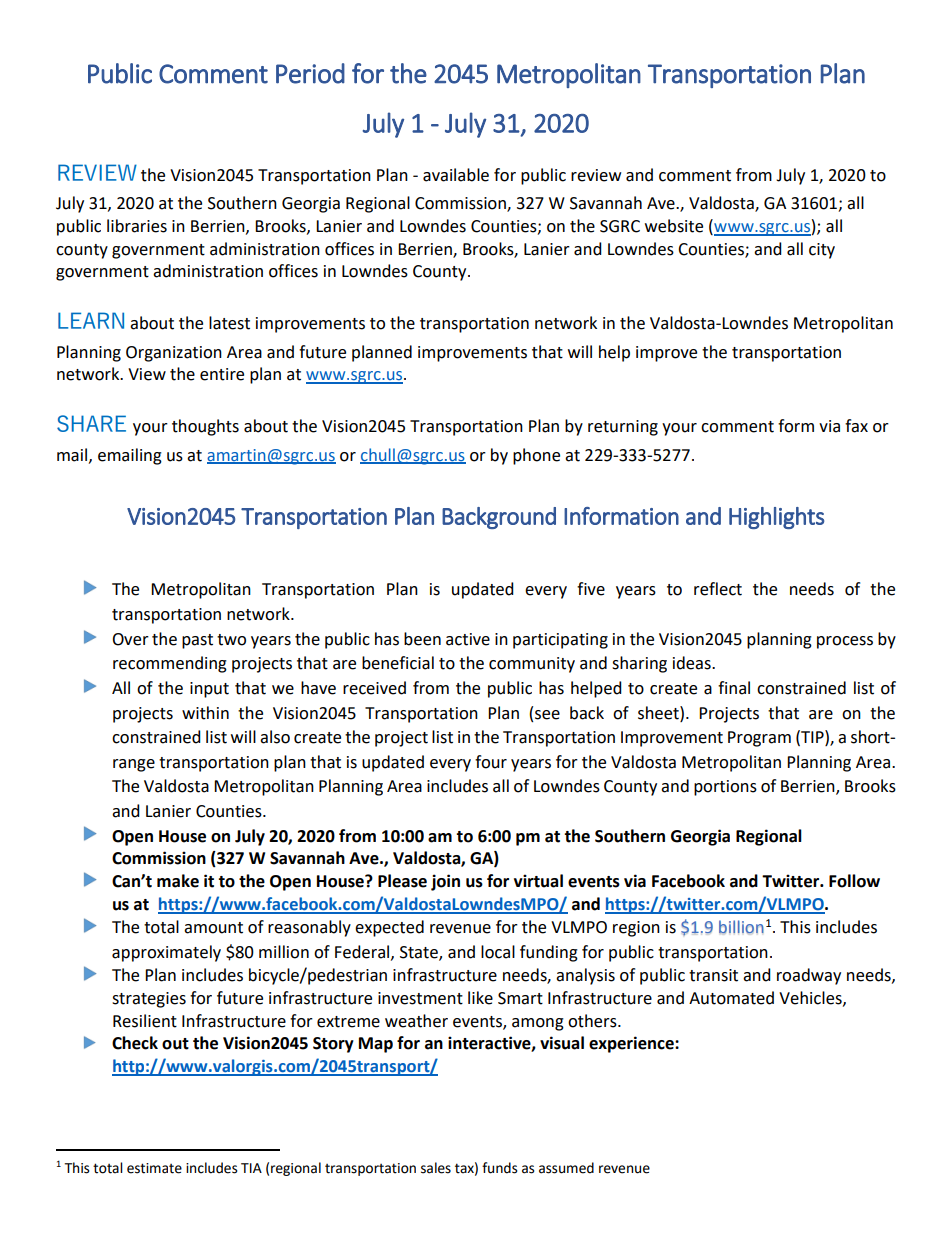 This document has height=1233, width=952. I want to click on website, so click(674, 226).
